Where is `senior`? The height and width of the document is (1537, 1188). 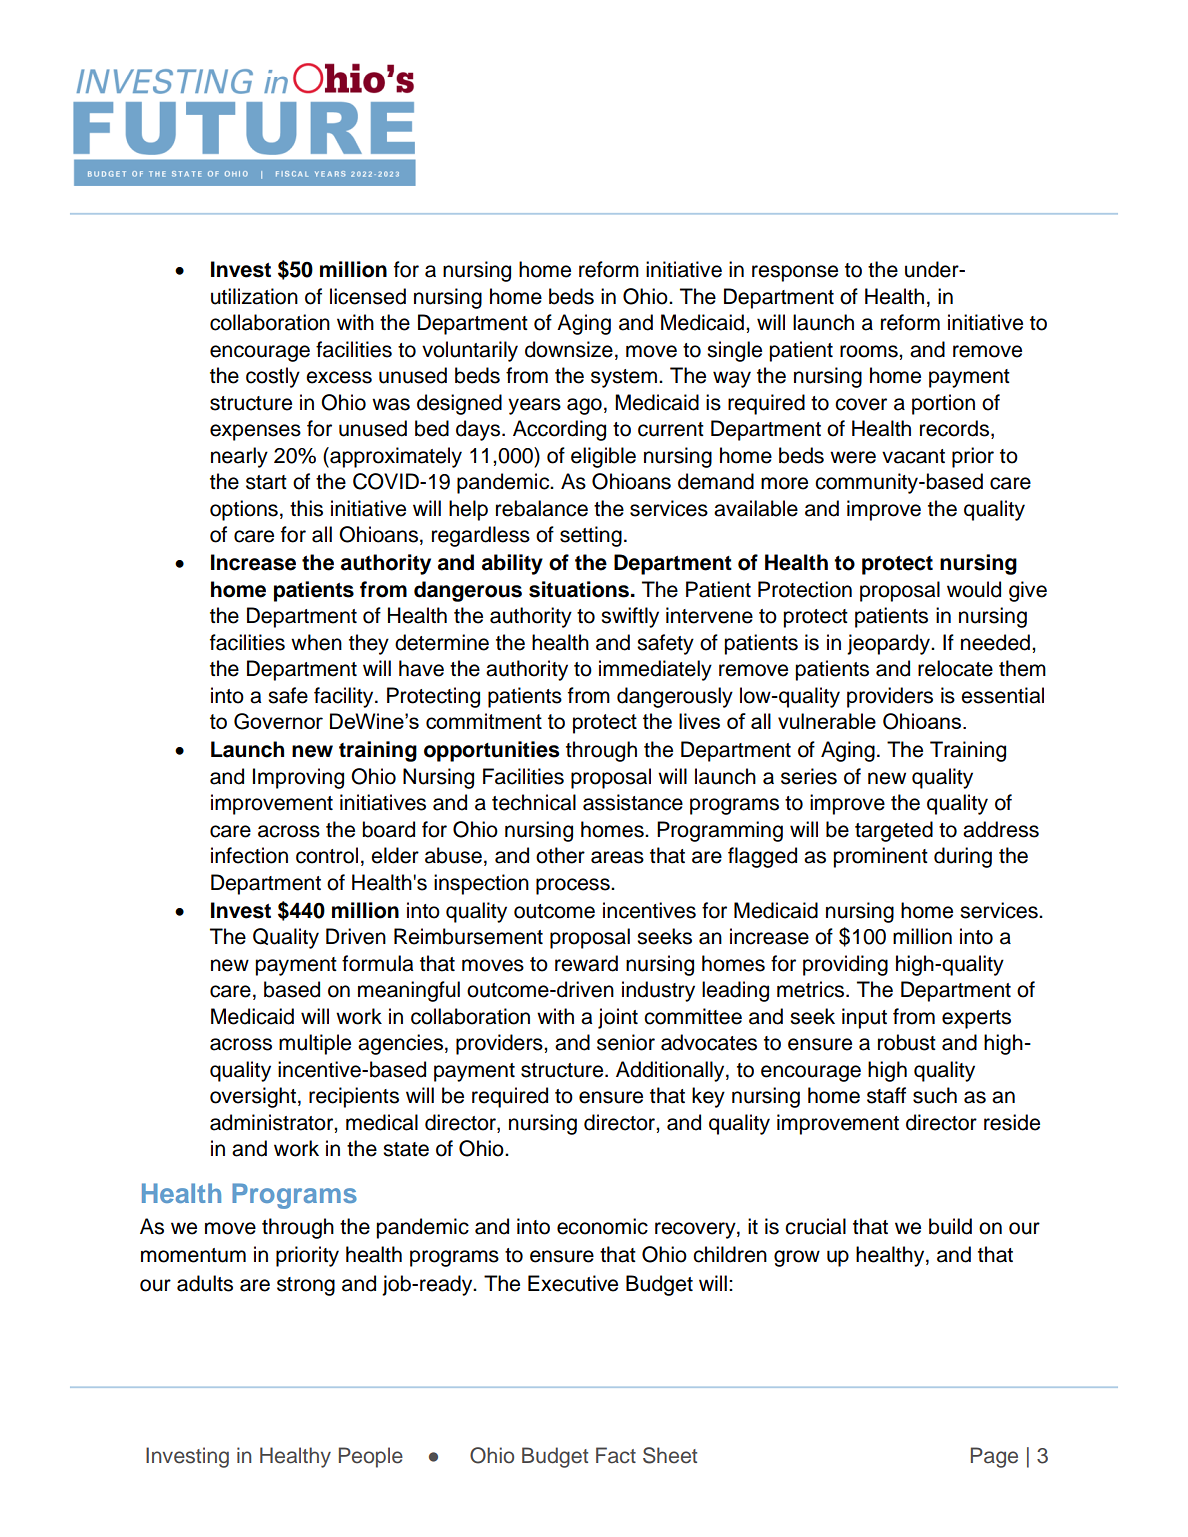
senior is located at coordinates (626, 1042).
